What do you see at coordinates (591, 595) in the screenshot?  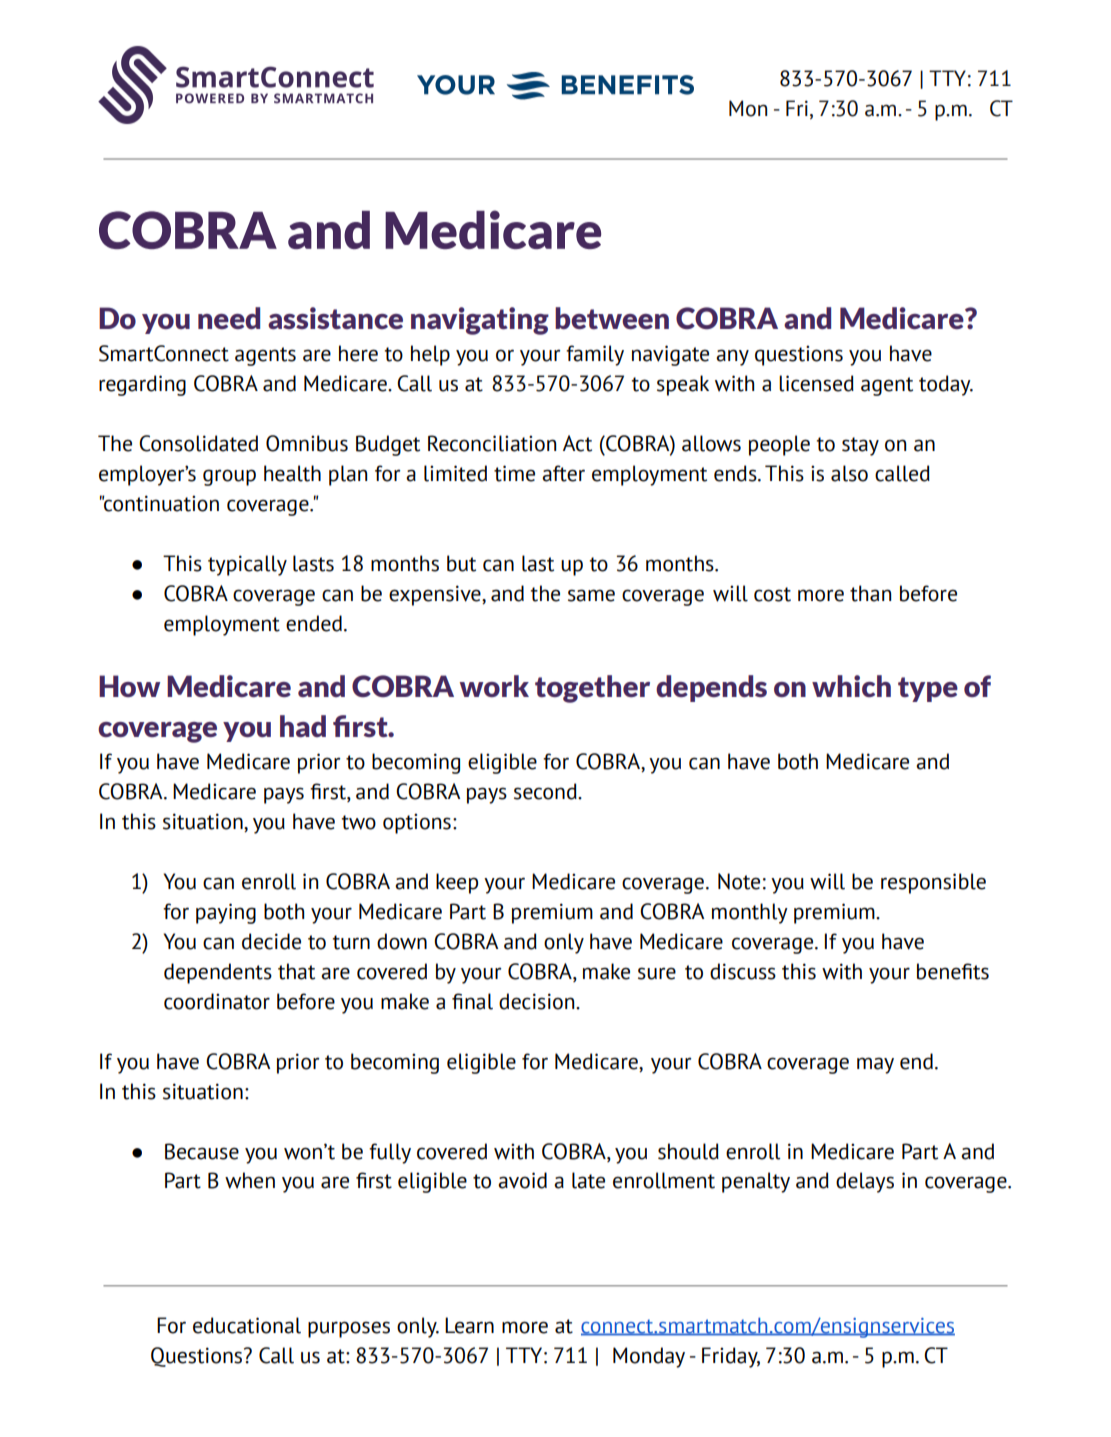 I see `same` at bounding box center [591, 595].
